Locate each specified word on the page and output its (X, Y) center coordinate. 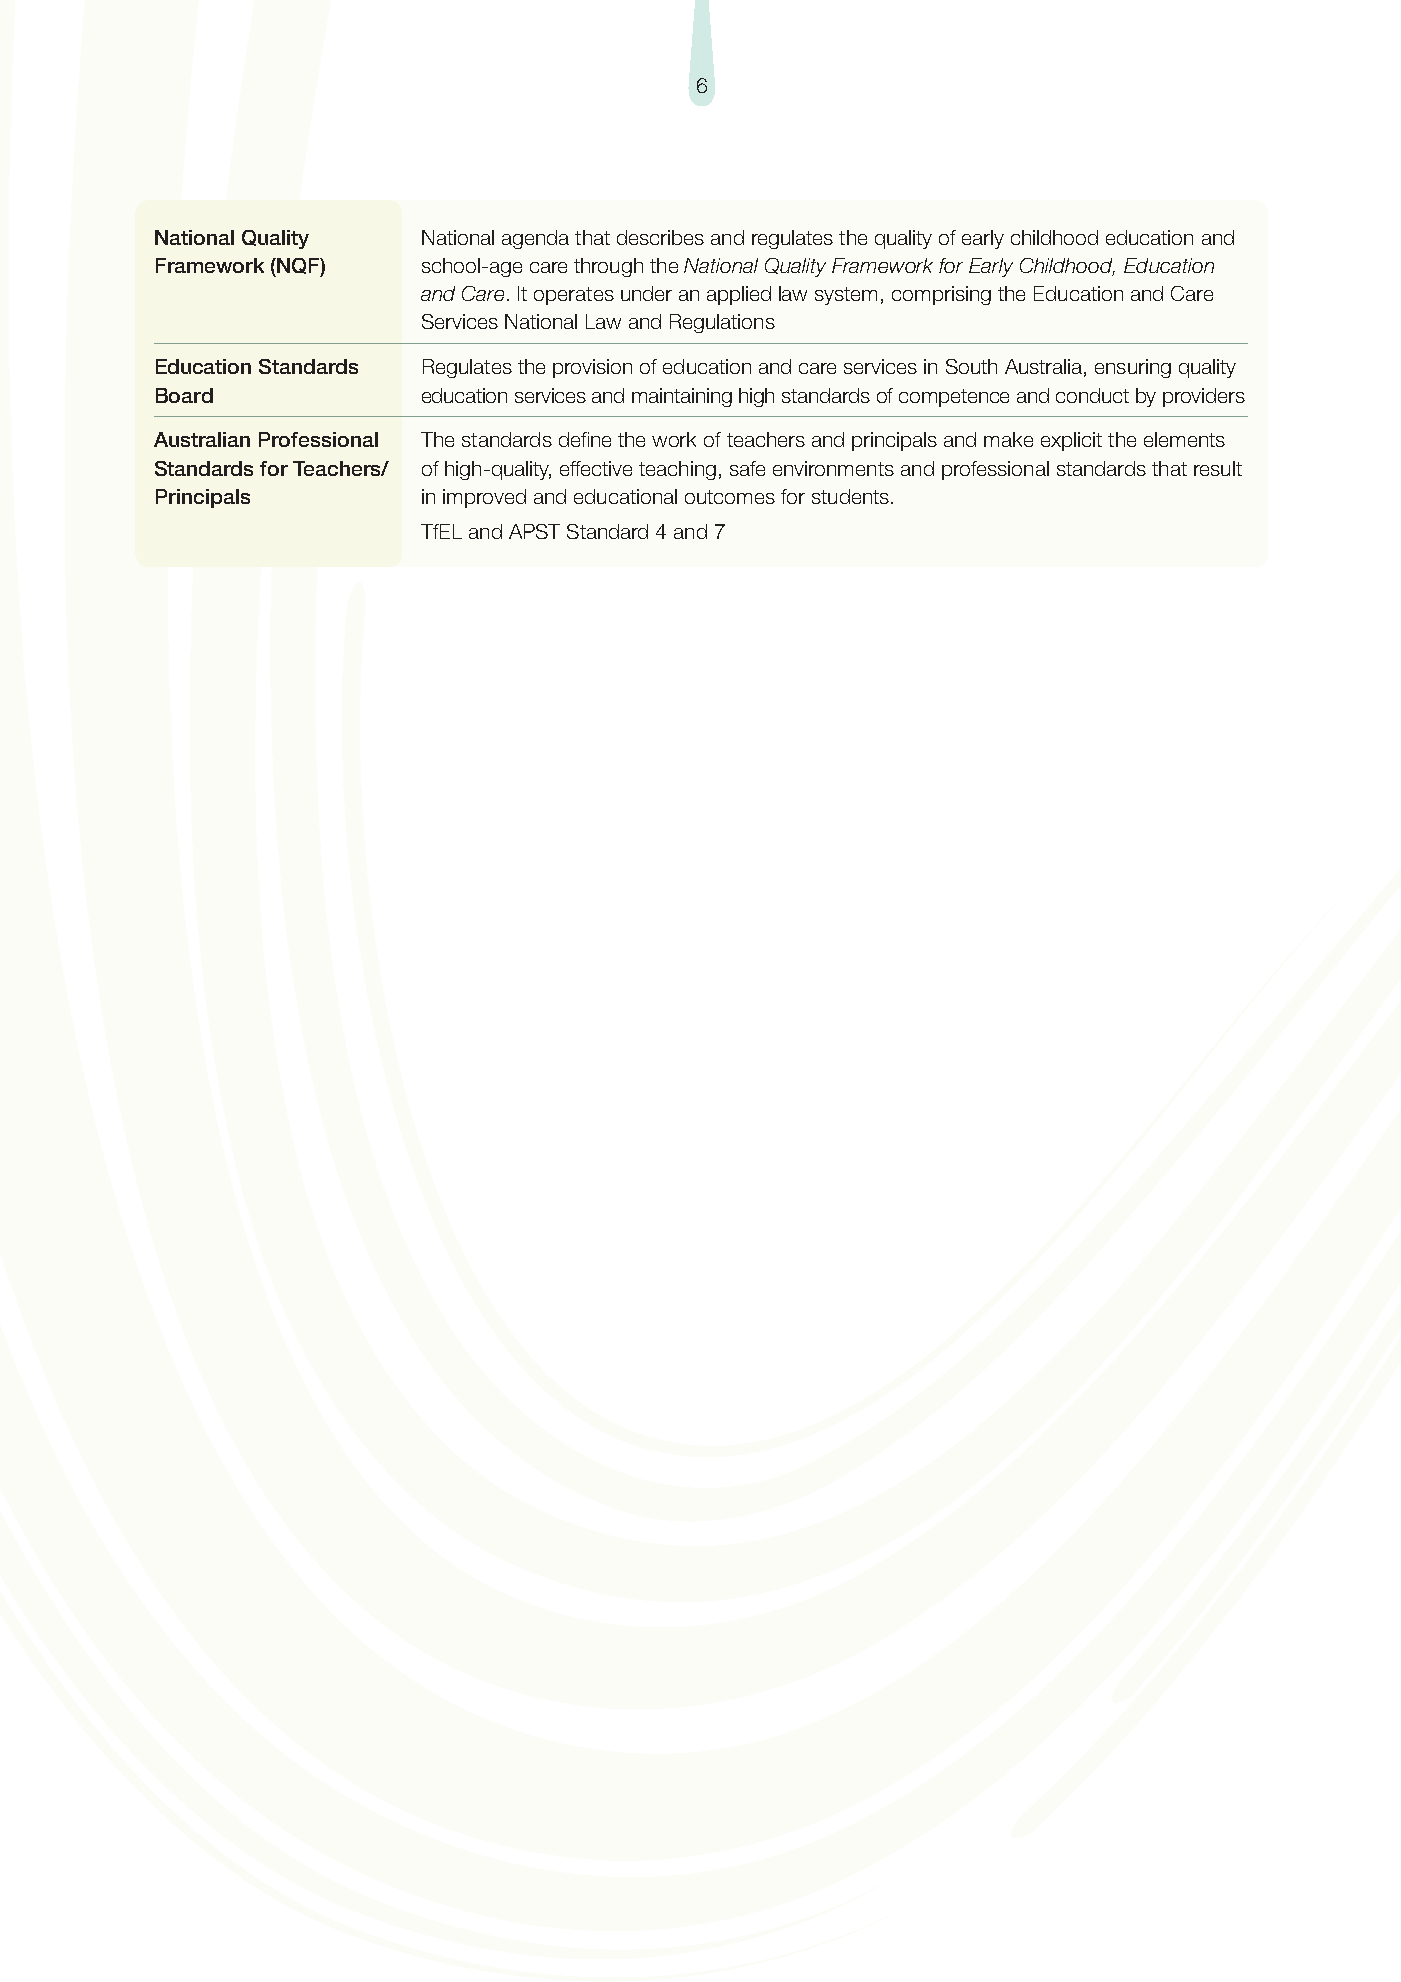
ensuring (1133, 368)
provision (592, 368)
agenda (535, 239)
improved (484, 498)
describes (660, 237)
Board (184, 395)
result (1218, 468)
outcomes (730, 497)
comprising (941, 295)
